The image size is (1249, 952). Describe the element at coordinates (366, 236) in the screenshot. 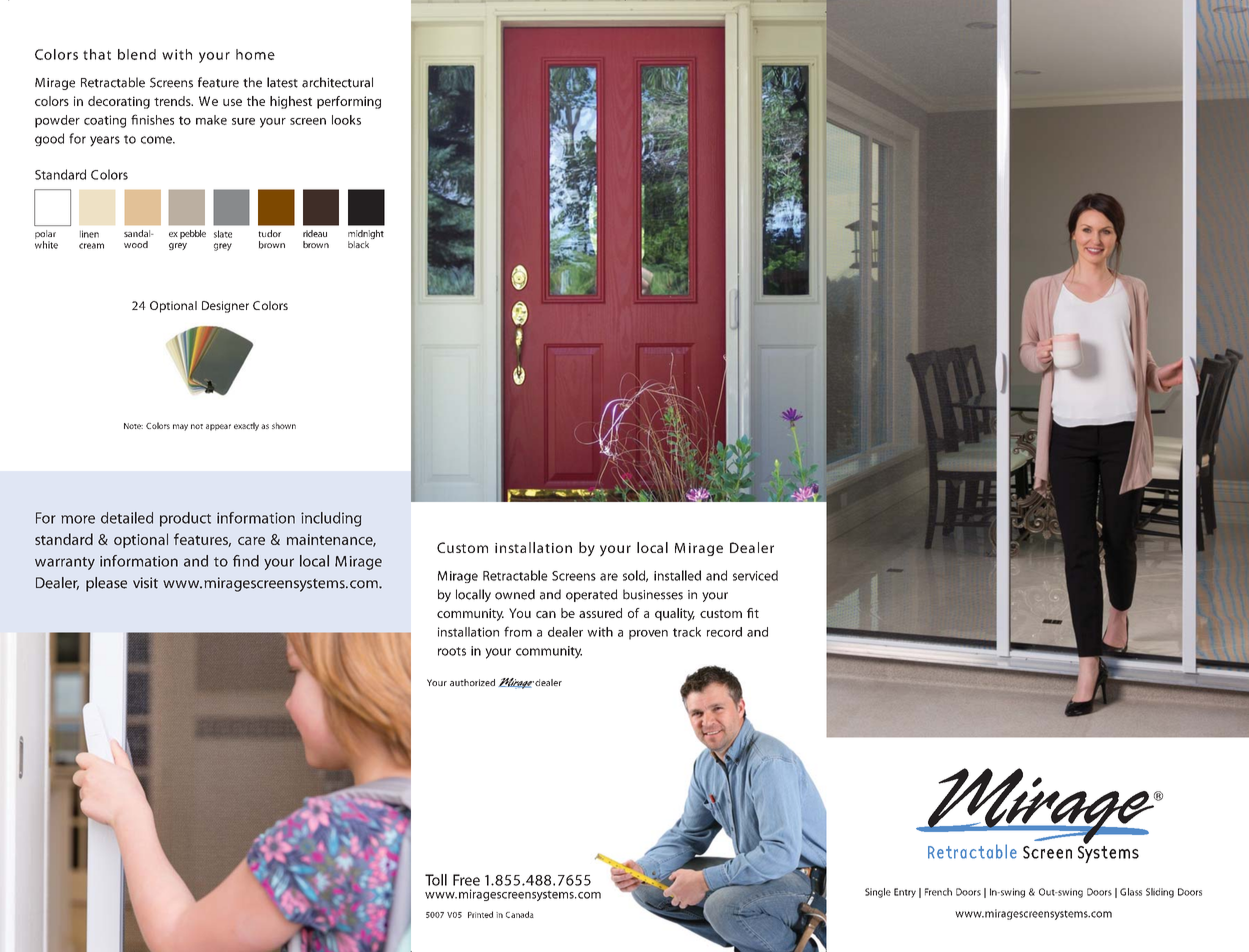

I see `midnight` at that location.
